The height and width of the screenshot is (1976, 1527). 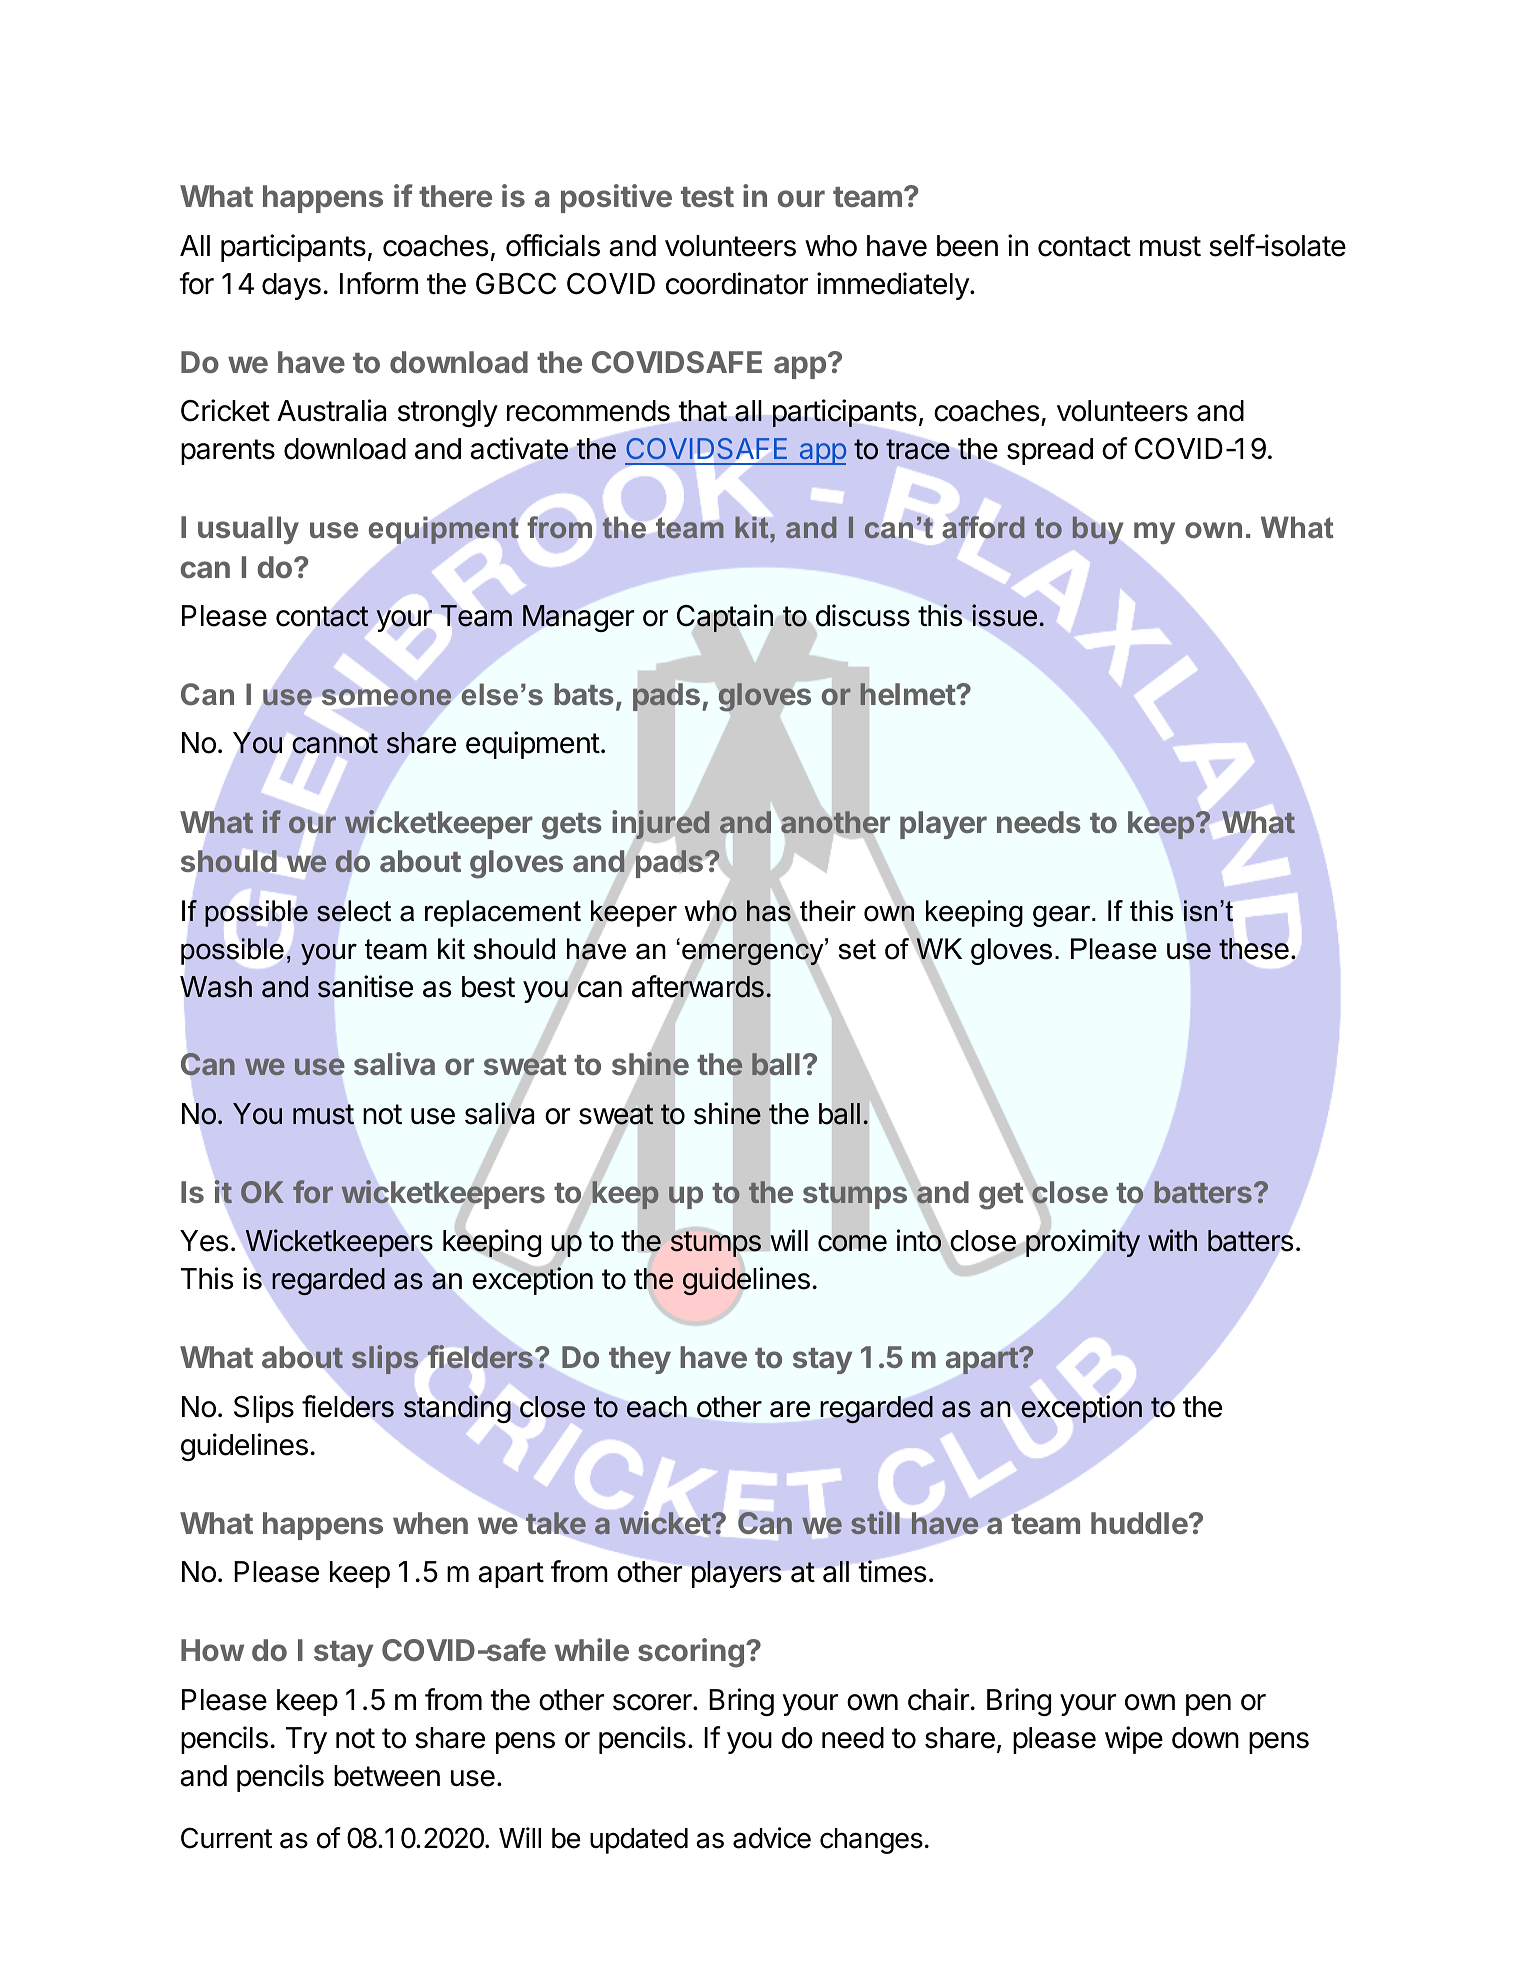 I want to click on between, so click(x=387, y=1776).
